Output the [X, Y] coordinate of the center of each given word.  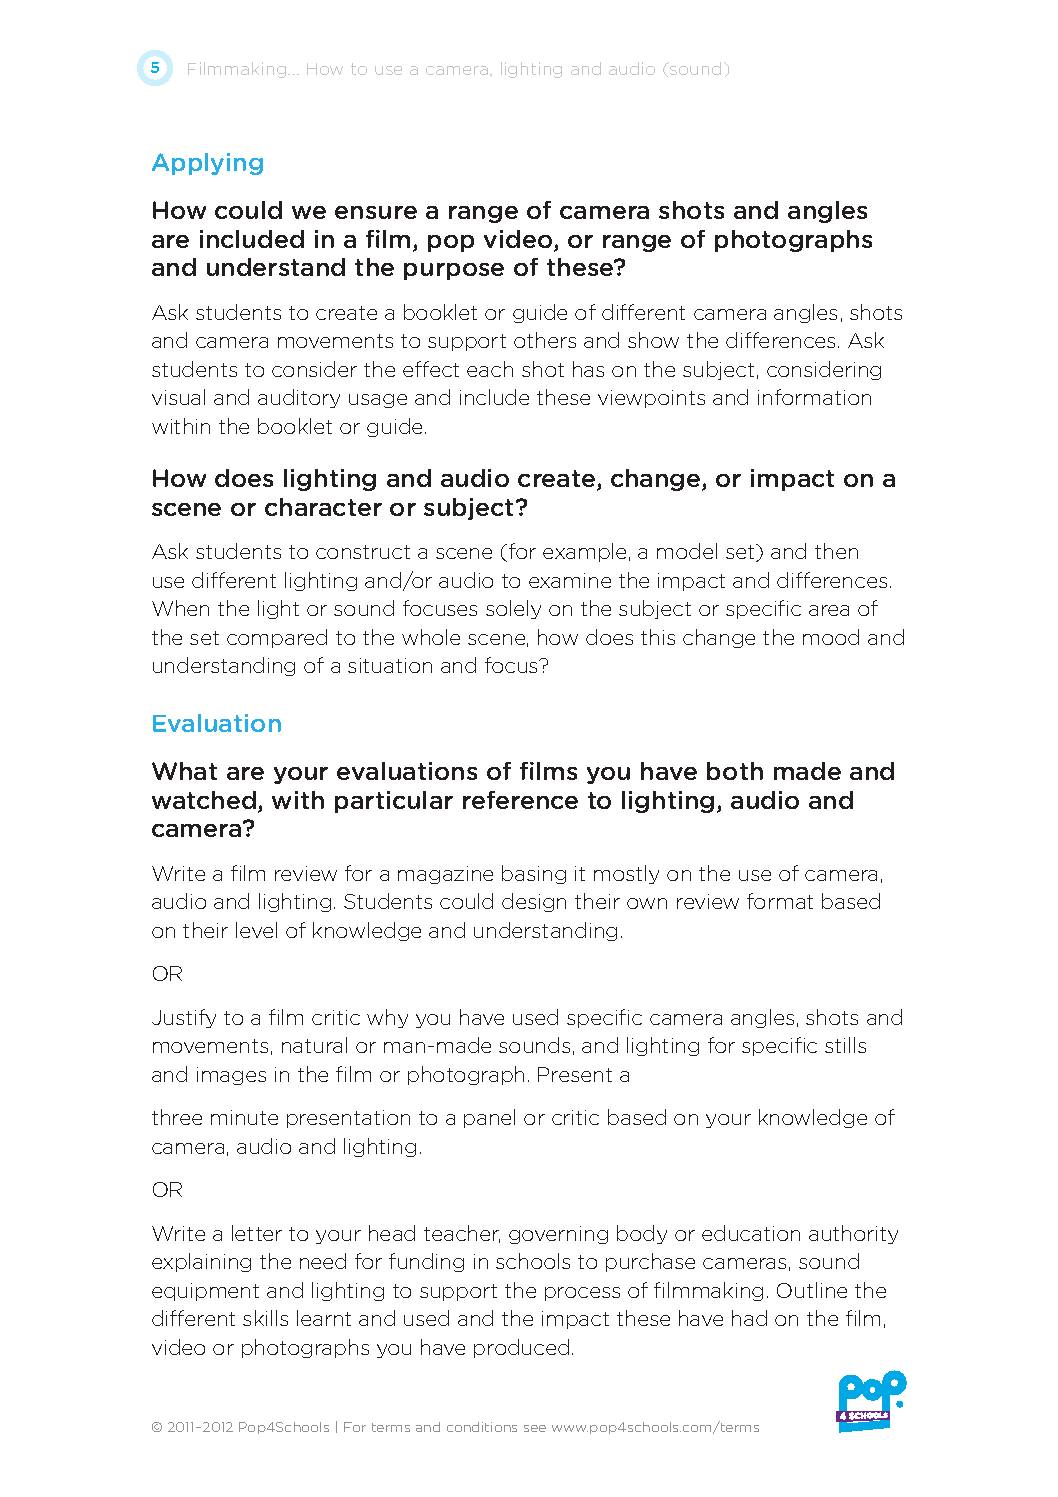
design [534, 902]
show [653, 340]
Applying [207, 164]
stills [845, 1045]
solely [513, 609]
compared [277, 638]
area [829, 610]
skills [265, 1318]
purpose [454, 271]
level [256, 930]
